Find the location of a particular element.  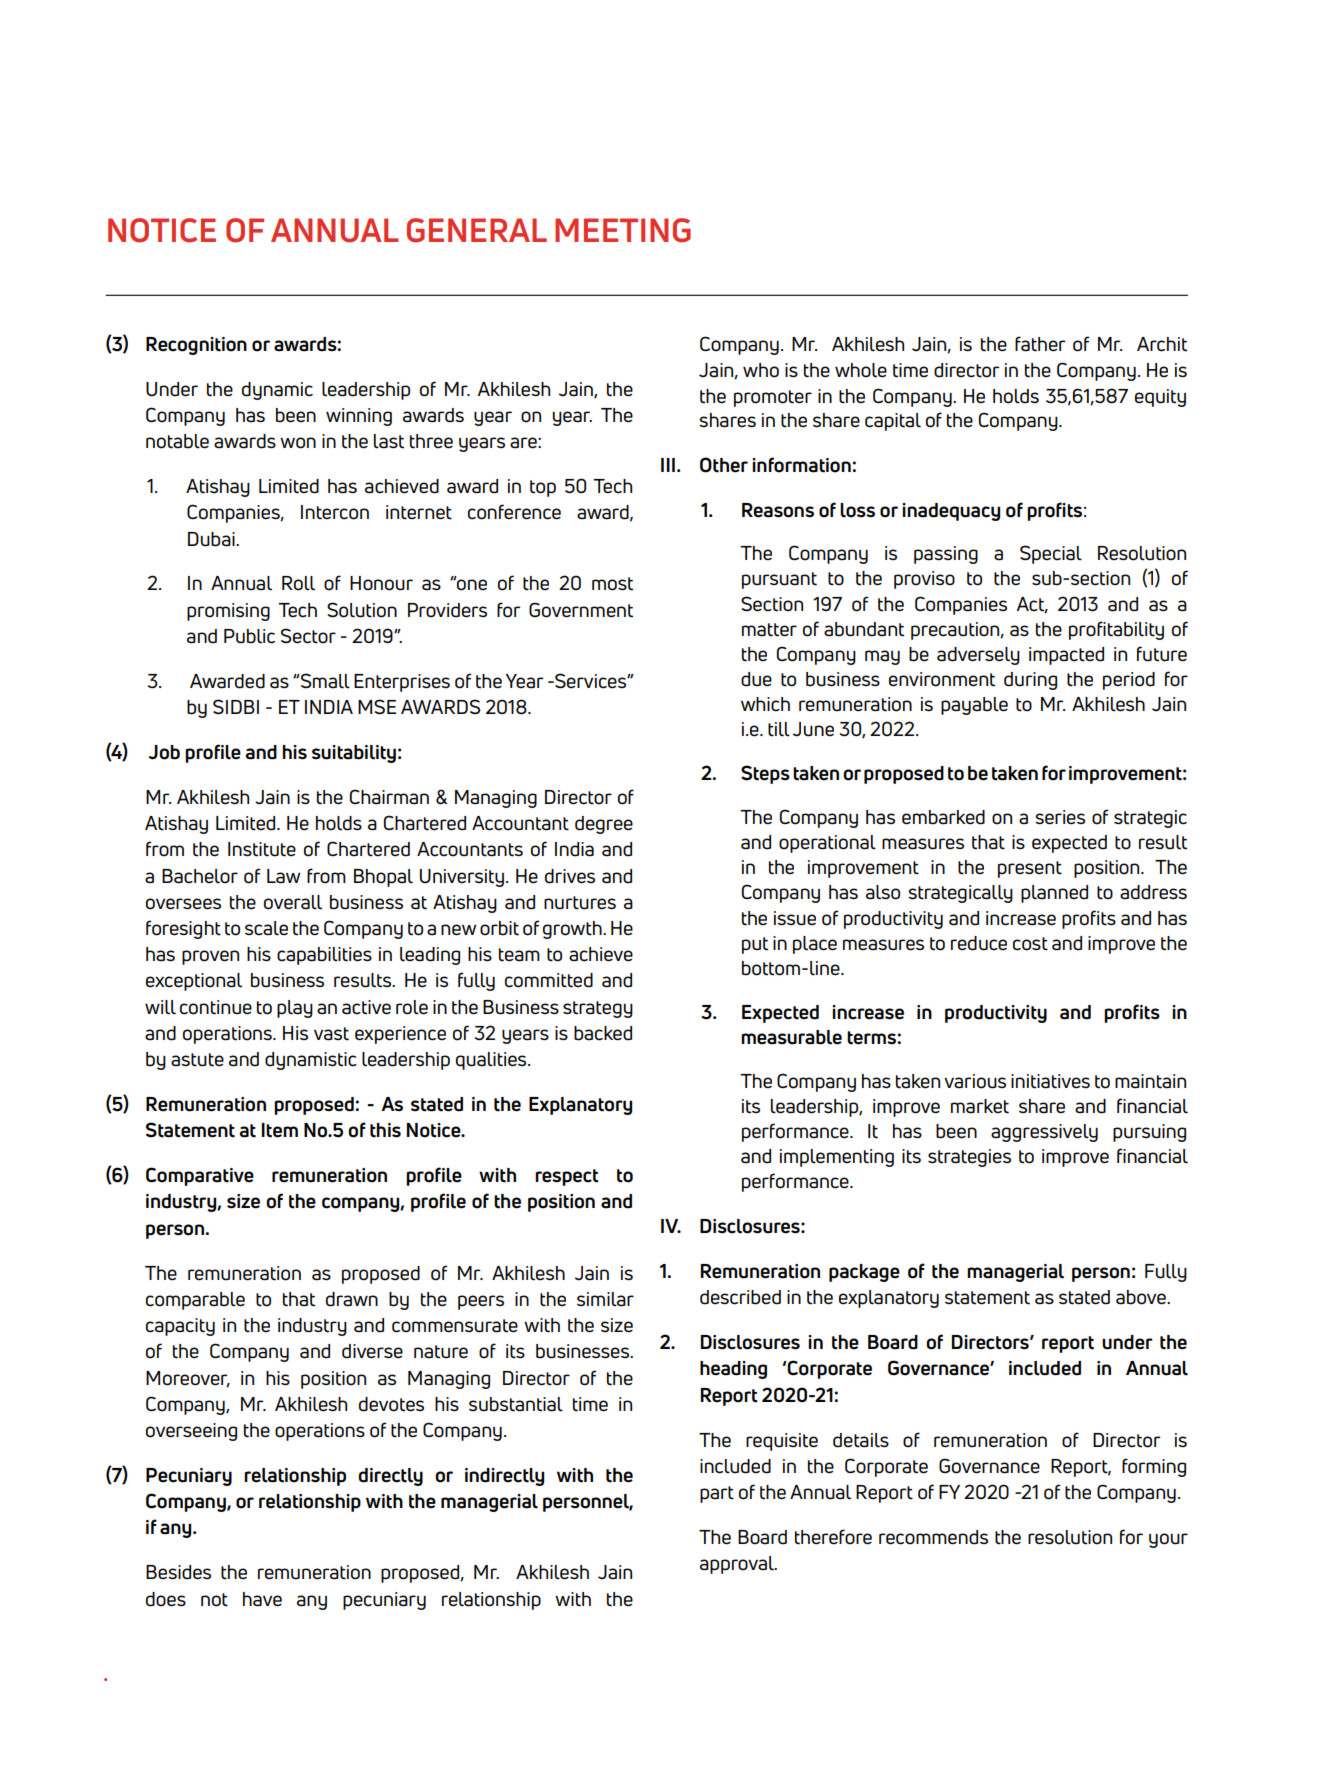

recommends is located at coordinates (933, 1537).
